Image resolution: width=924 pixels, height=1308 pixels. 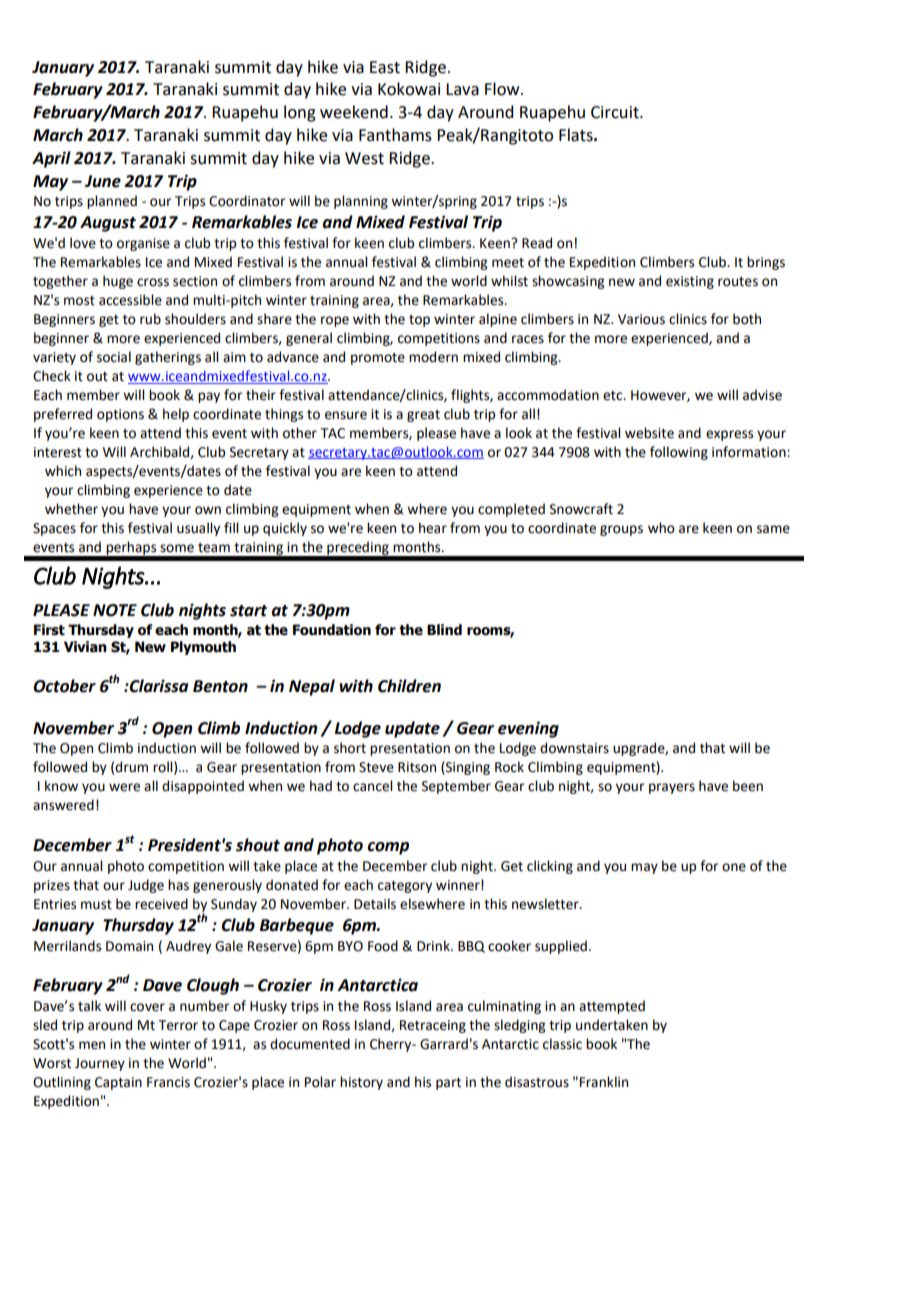 I want to click on disappointed, so click(x=203, y=787).
